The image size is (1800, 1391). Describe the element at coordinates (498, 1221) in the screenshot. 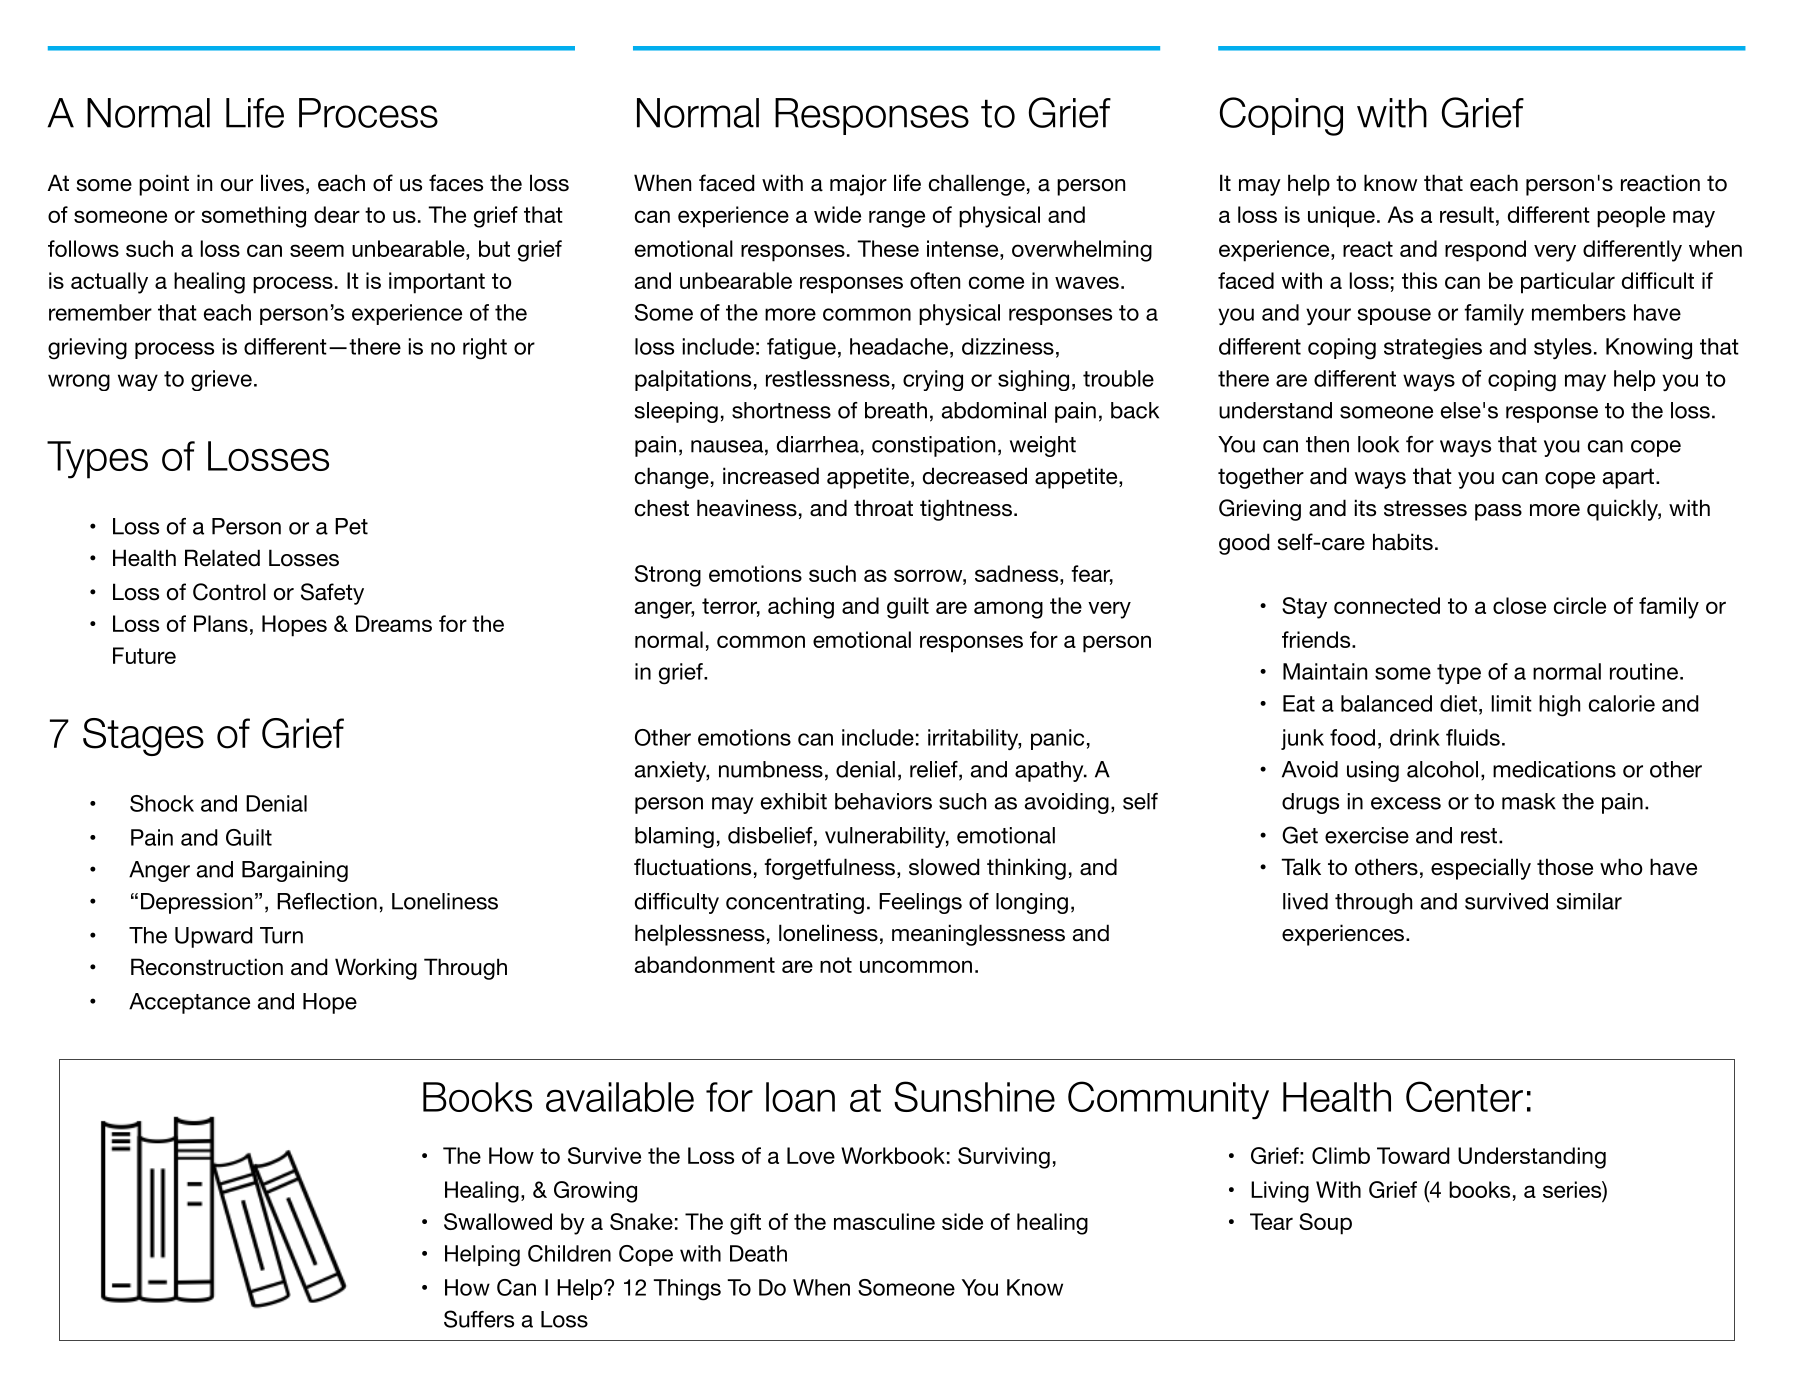

I see `Swallowed` at that location.
